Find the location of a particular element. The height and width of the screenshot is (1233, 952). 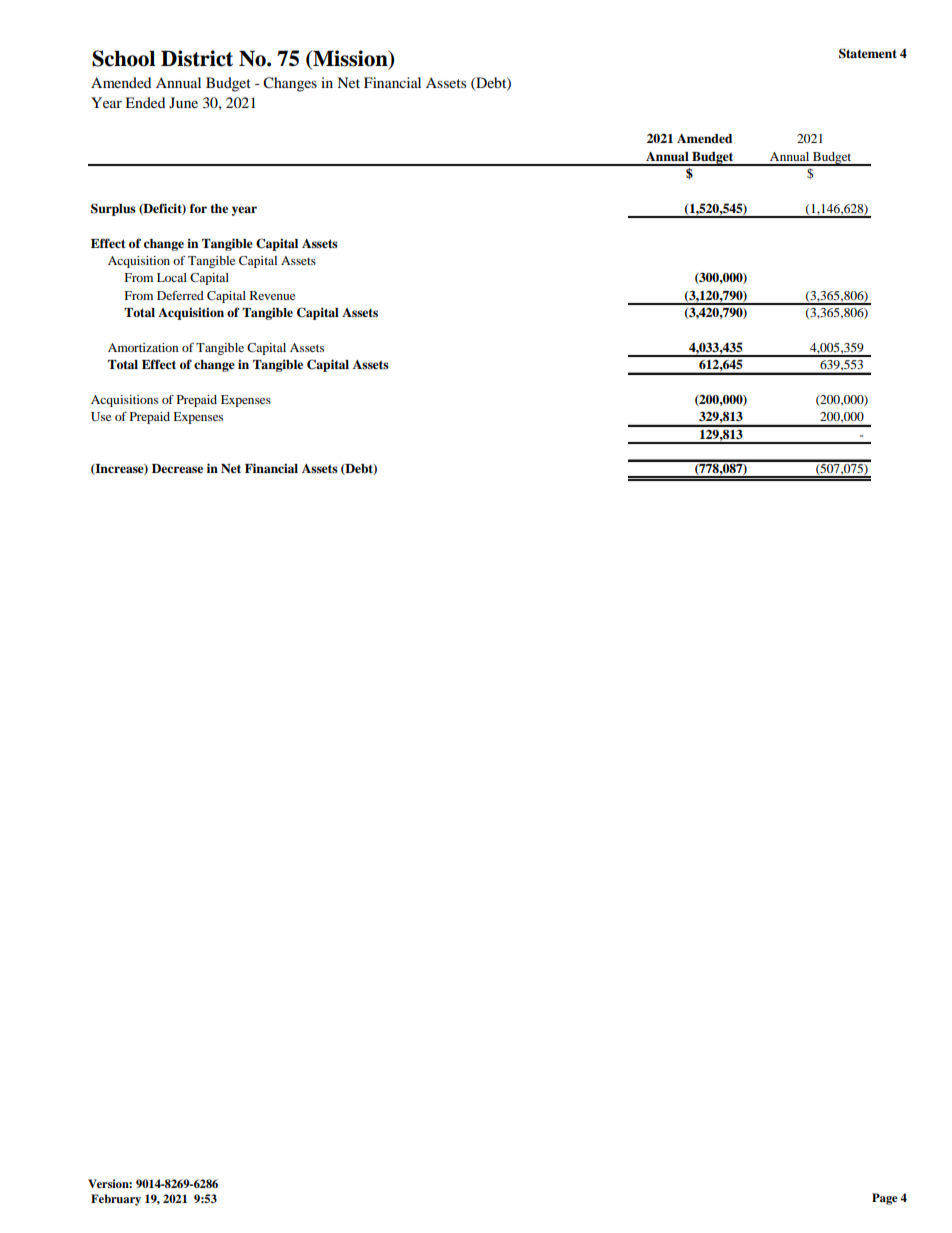

Revenue is located at coordinates (272, 295).
